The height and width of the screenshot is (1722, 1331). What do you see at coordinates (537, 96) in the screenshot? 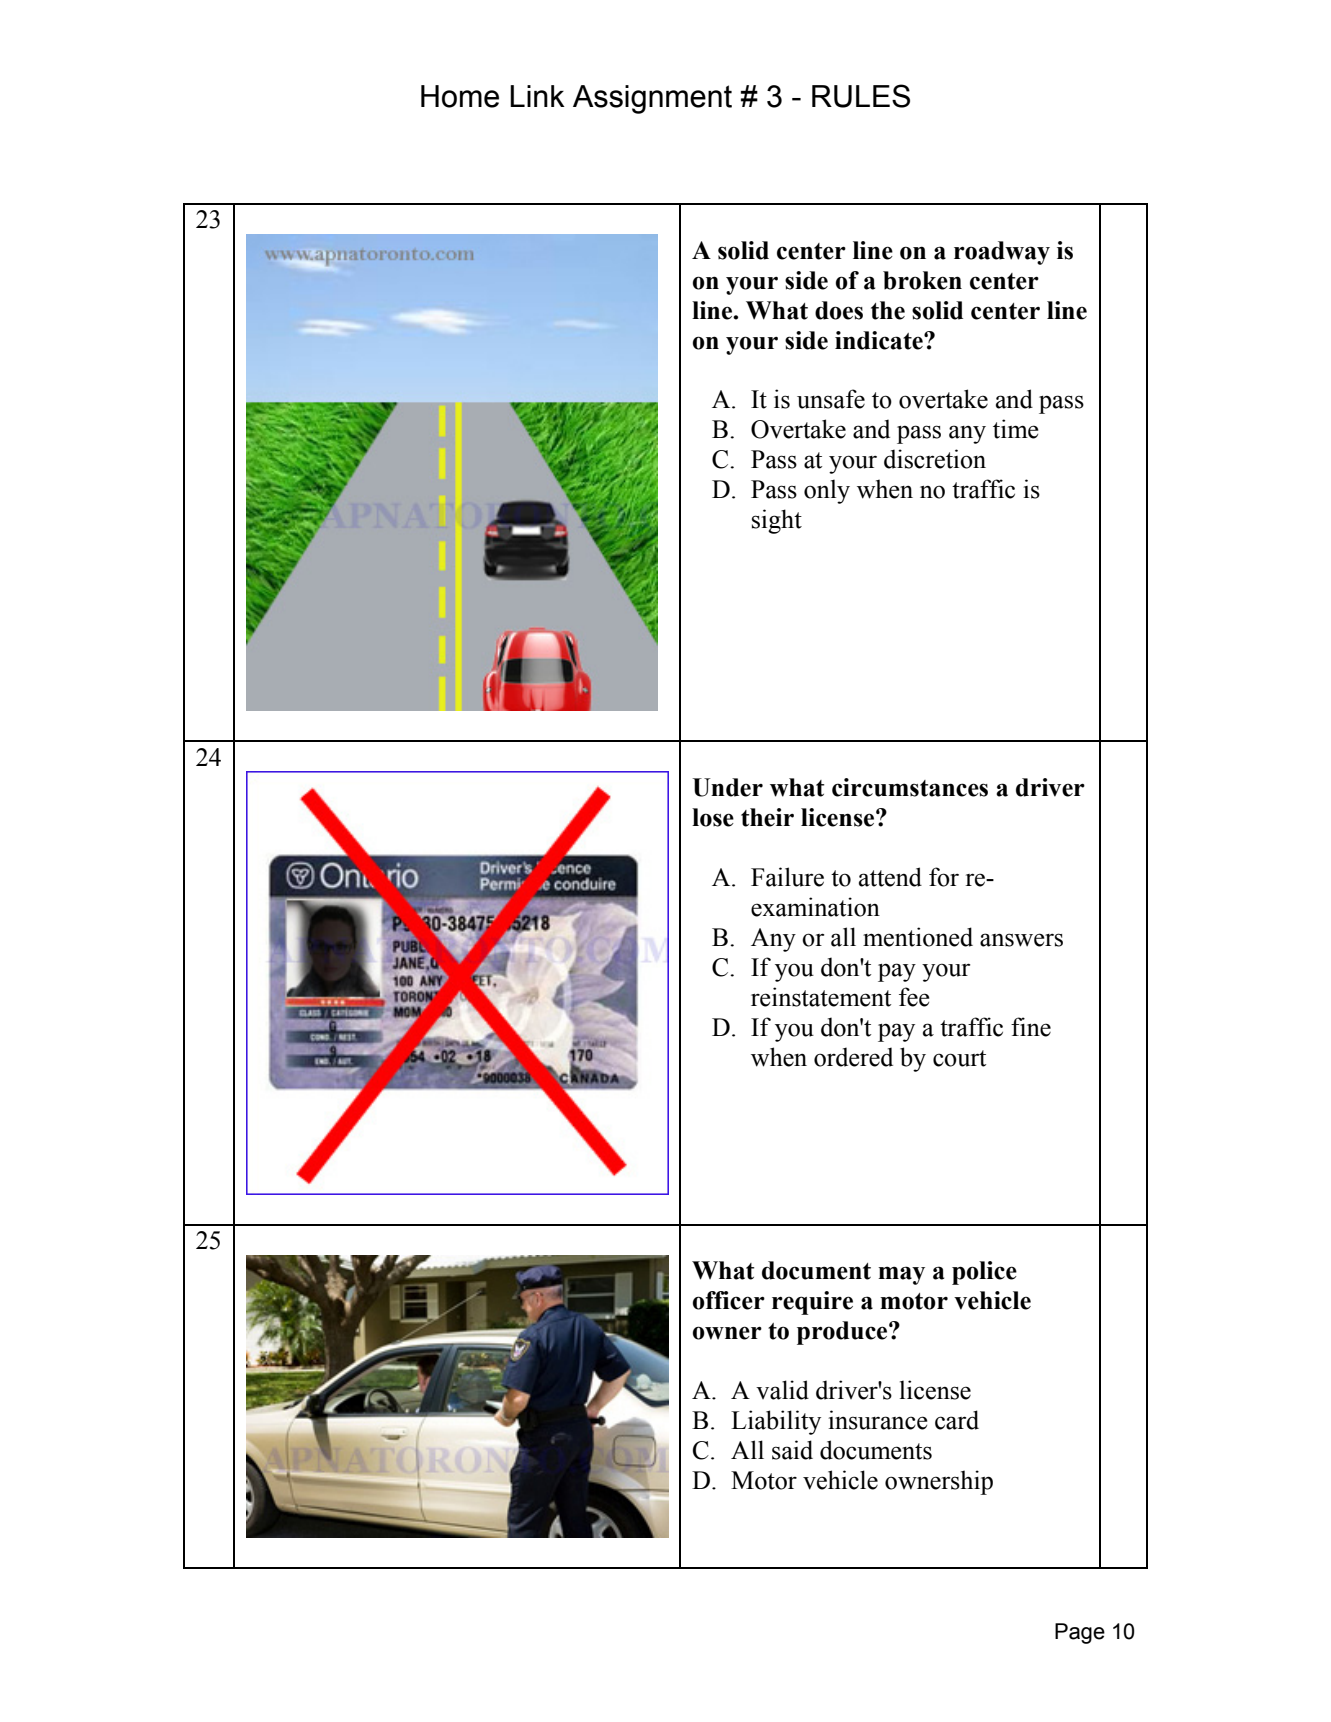
I see `Link` at bounding box center [537, 96].
